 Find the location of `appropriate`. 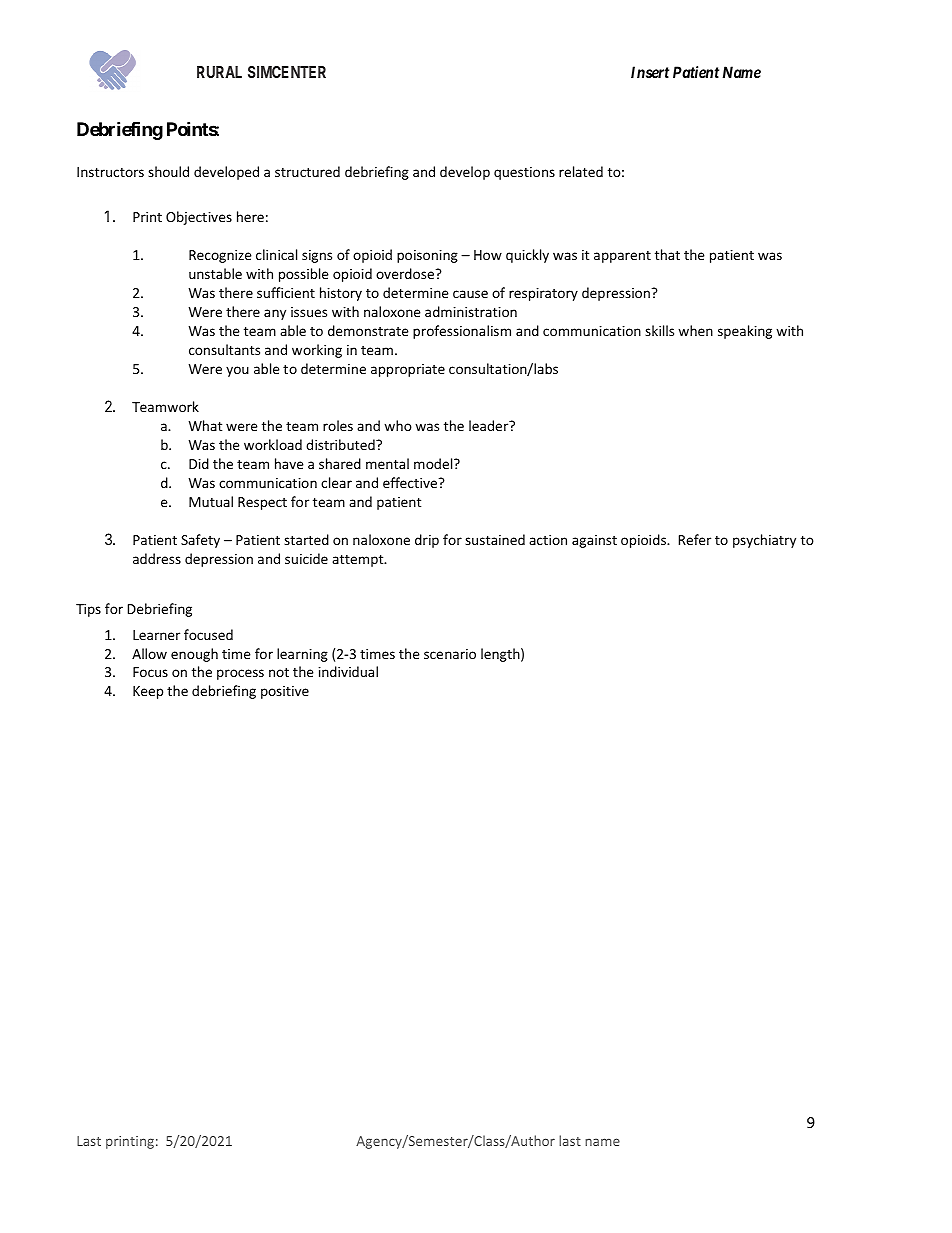

appropriate is located at coordinates (408, 370).
